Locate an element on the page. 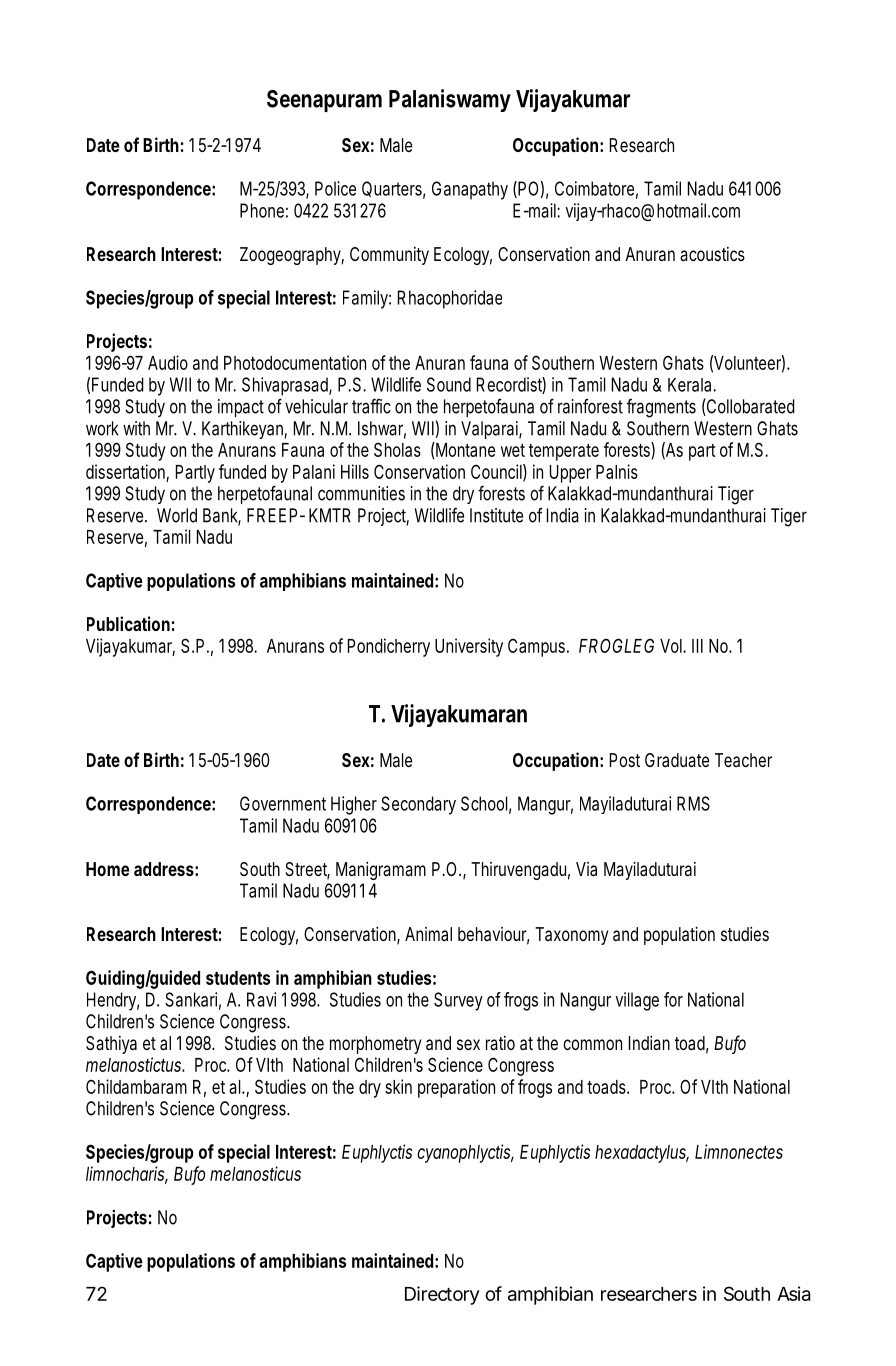  village is located at coordinates (637, 1001).
